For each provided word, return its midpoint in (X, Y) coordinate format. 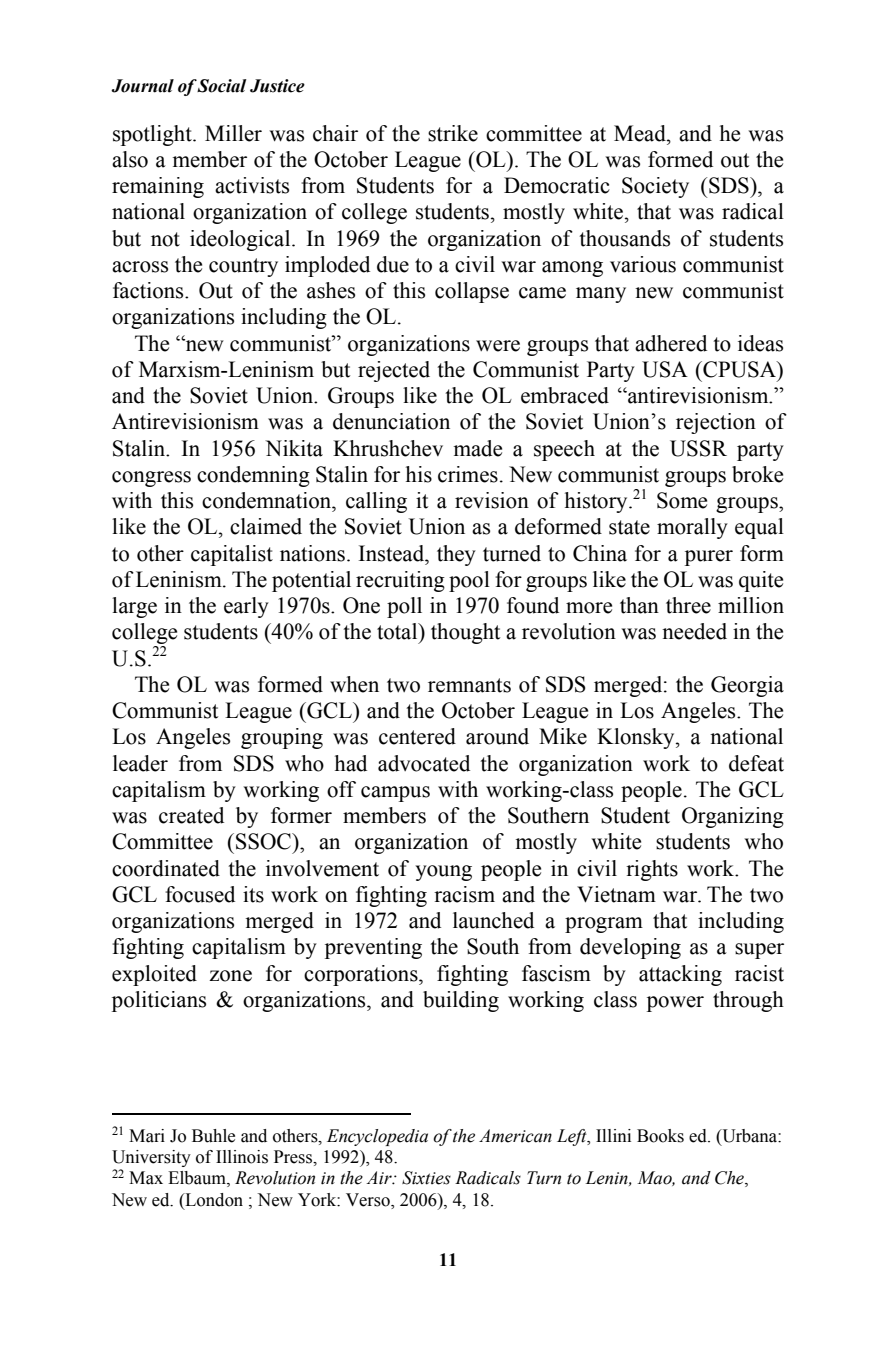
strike (453, 133)
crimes (468, 474)
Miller (233, 133)
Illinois (242, 1157)
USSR (698, 448)
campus (395, 794)
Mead (641, 133)
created (191, 815)
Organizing (733, 817)
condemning (253, 476)
